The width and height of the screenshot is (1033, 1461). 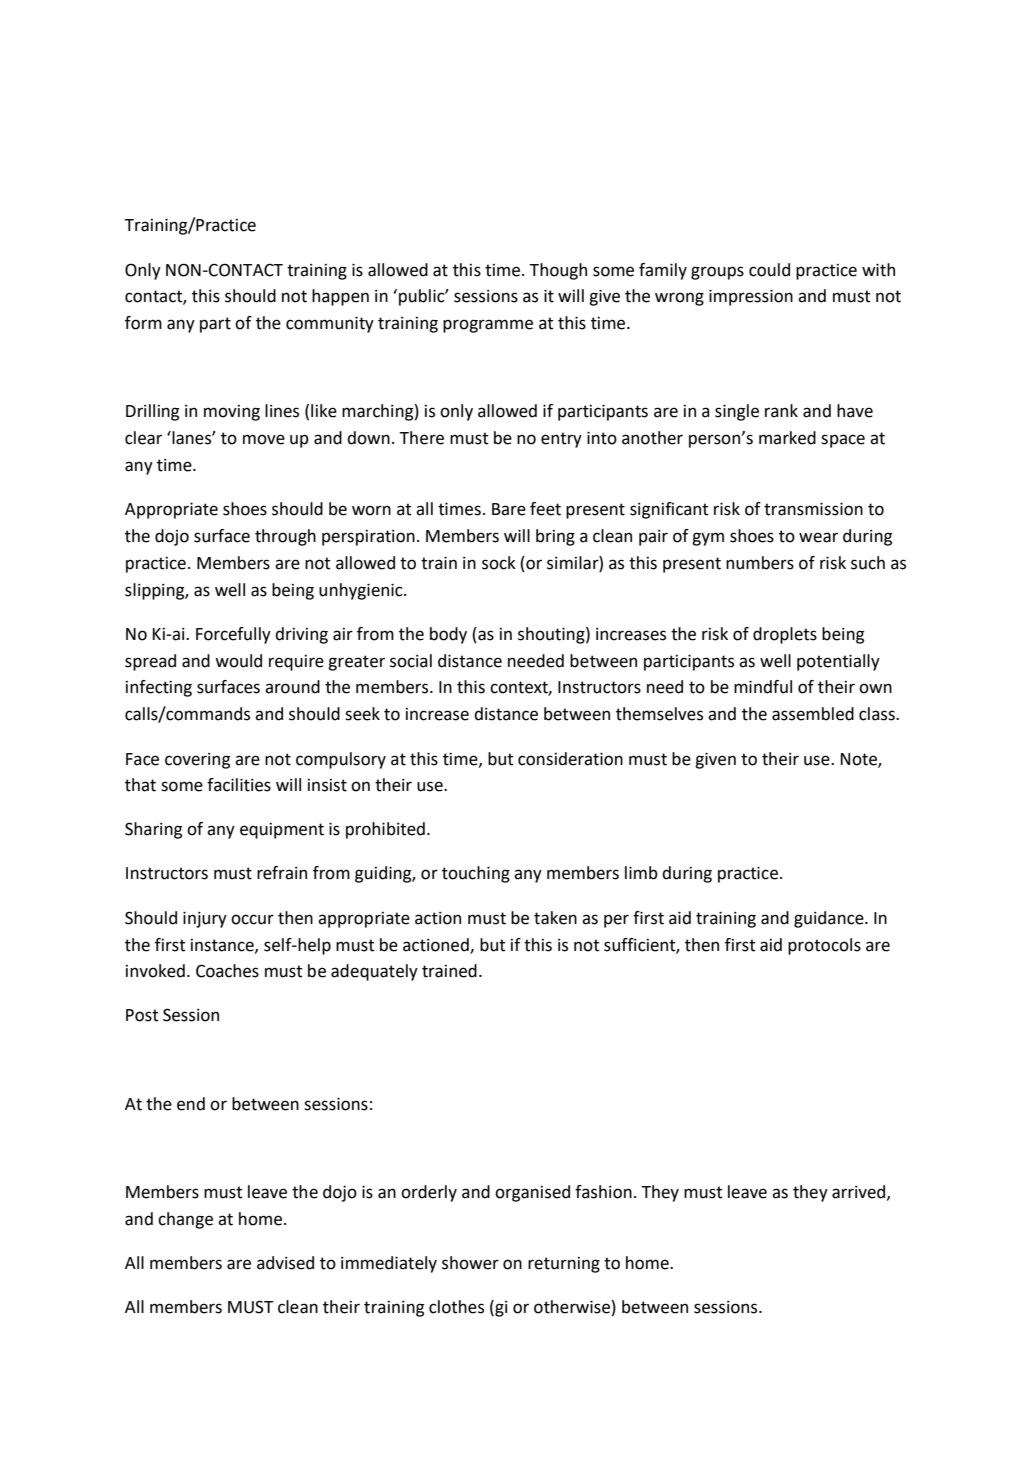 What do you see at coordinates (751, 297) in the screenshot?
I see `impression` at bounding box center [751, 297].
